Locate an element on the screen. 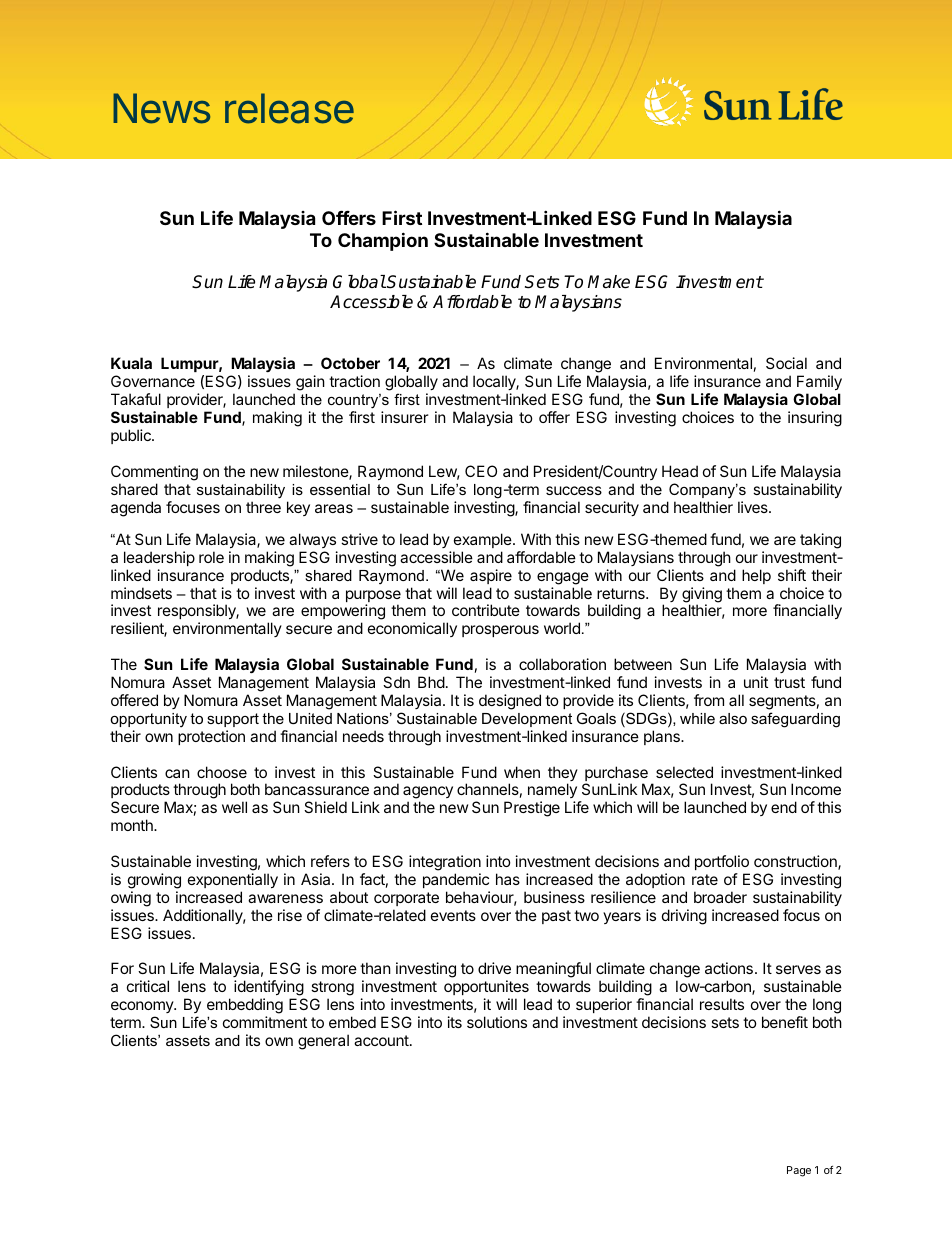  commitment is located at coordinates (265, 1022).
